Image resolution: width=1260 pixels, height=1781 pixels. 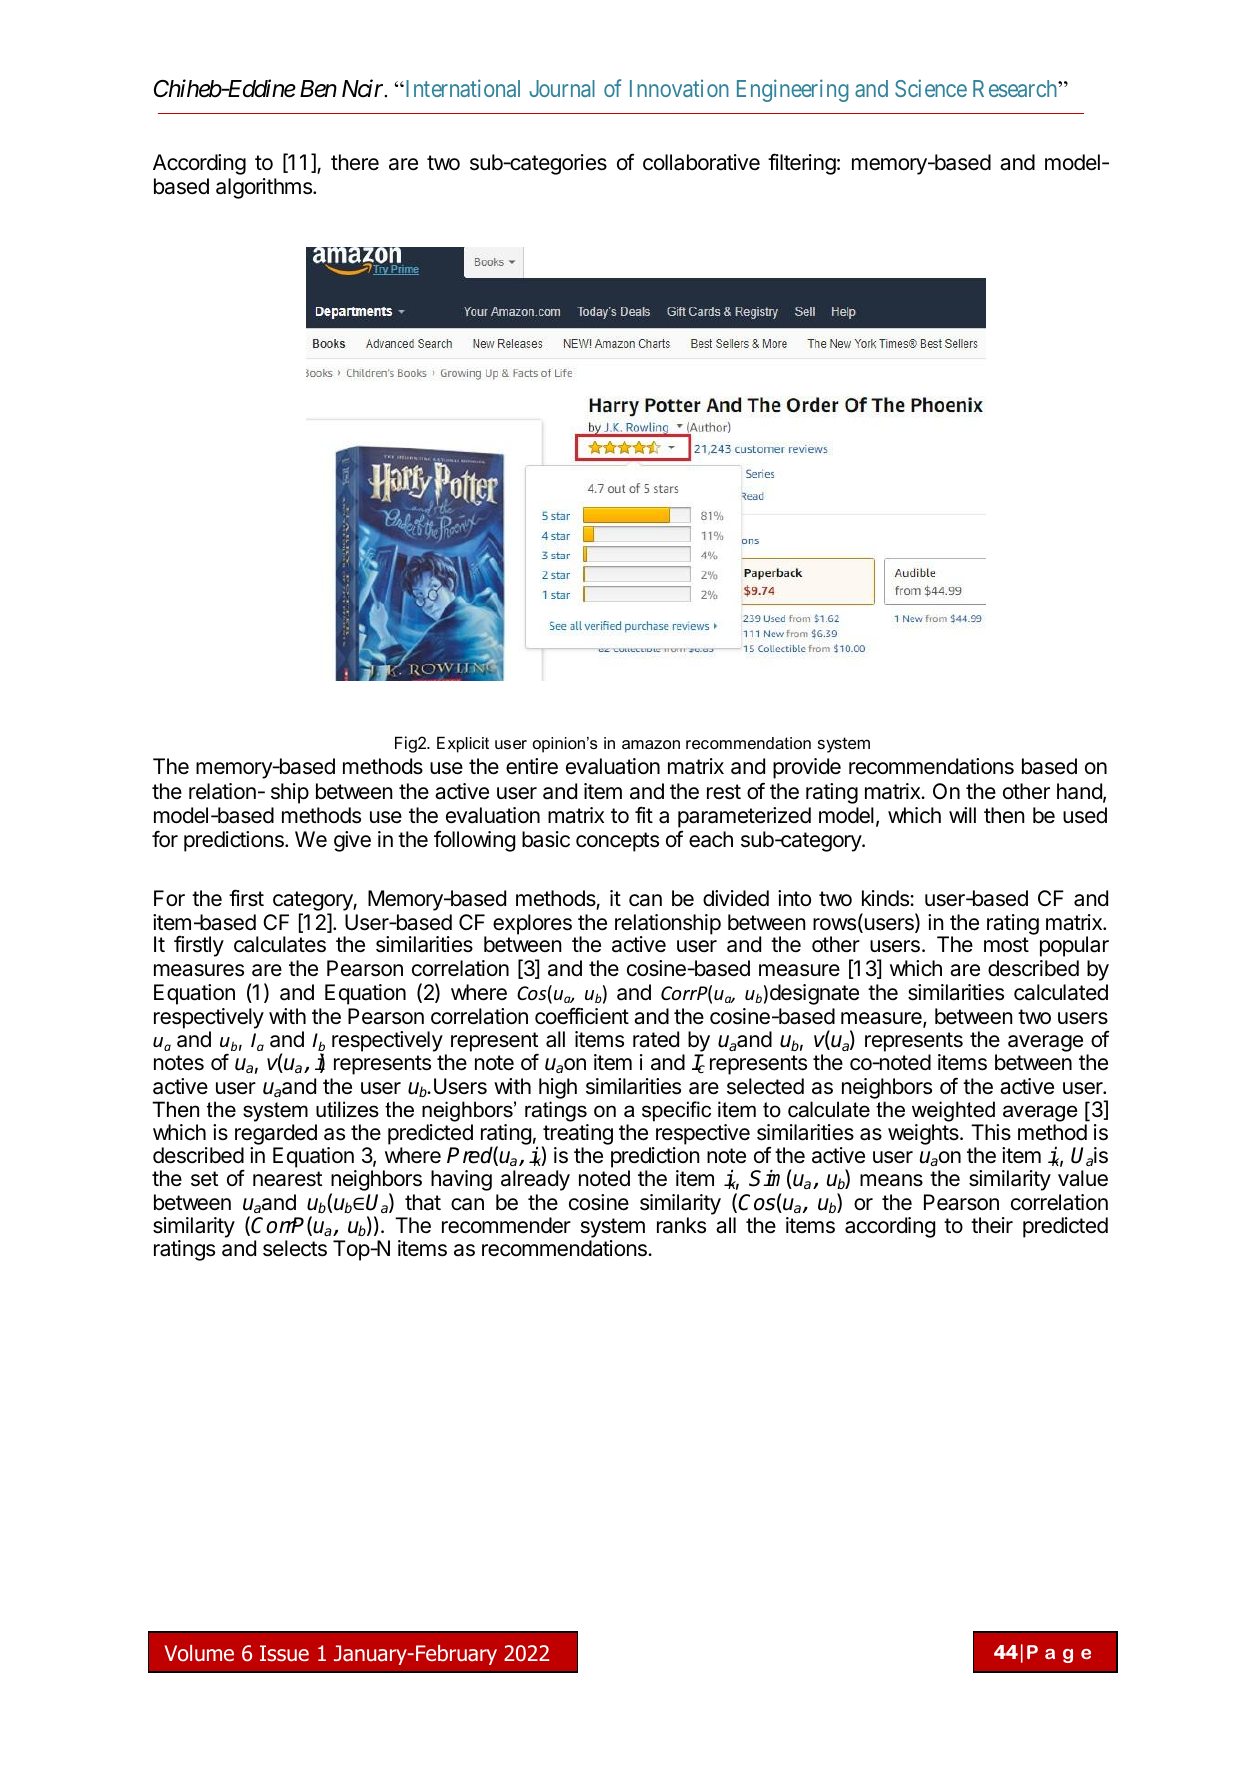 I want to click on Issue, so click(x=284, y=1653).
